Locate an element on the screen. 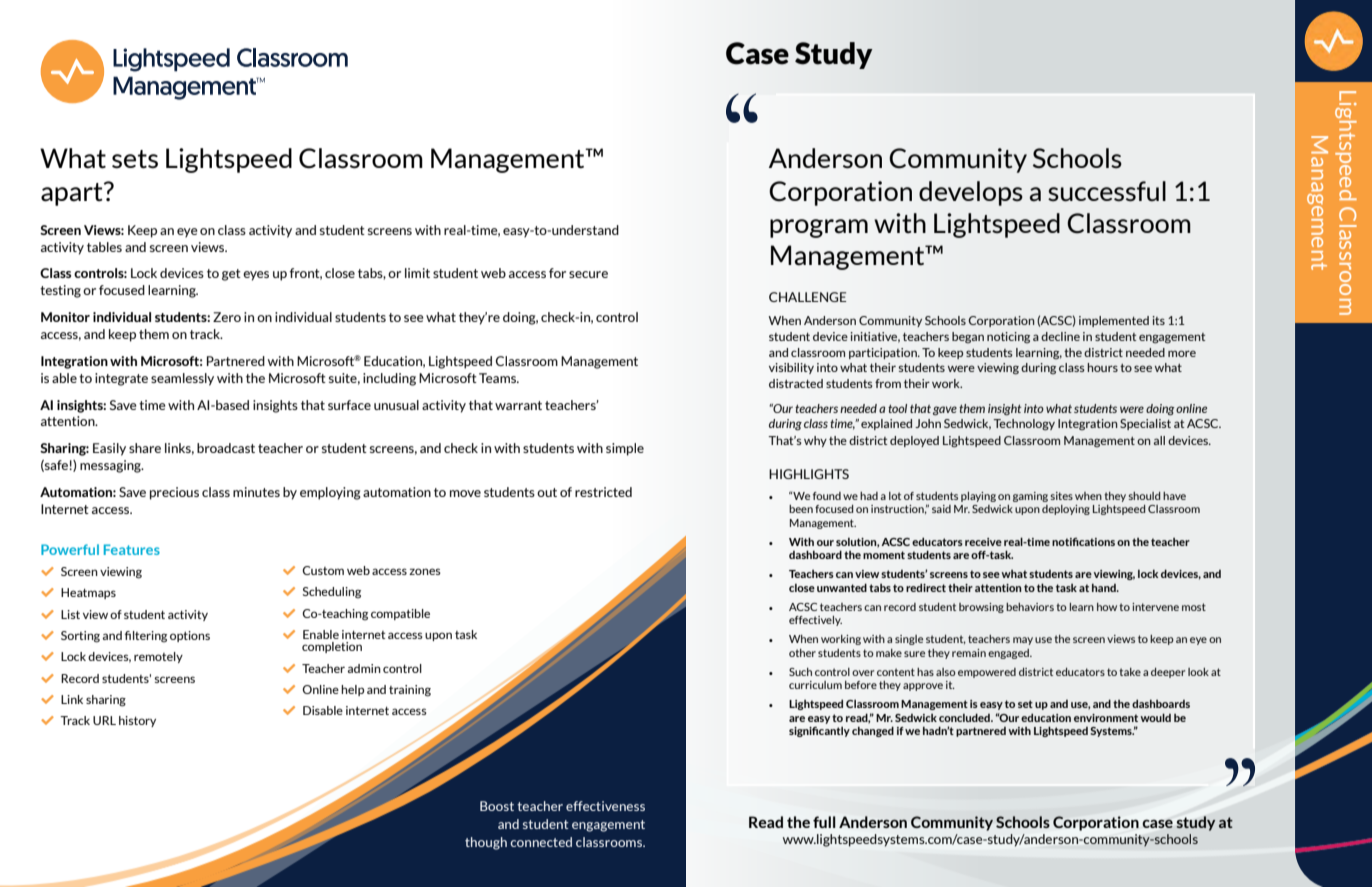  sets is located at coordinates (135, 159).
